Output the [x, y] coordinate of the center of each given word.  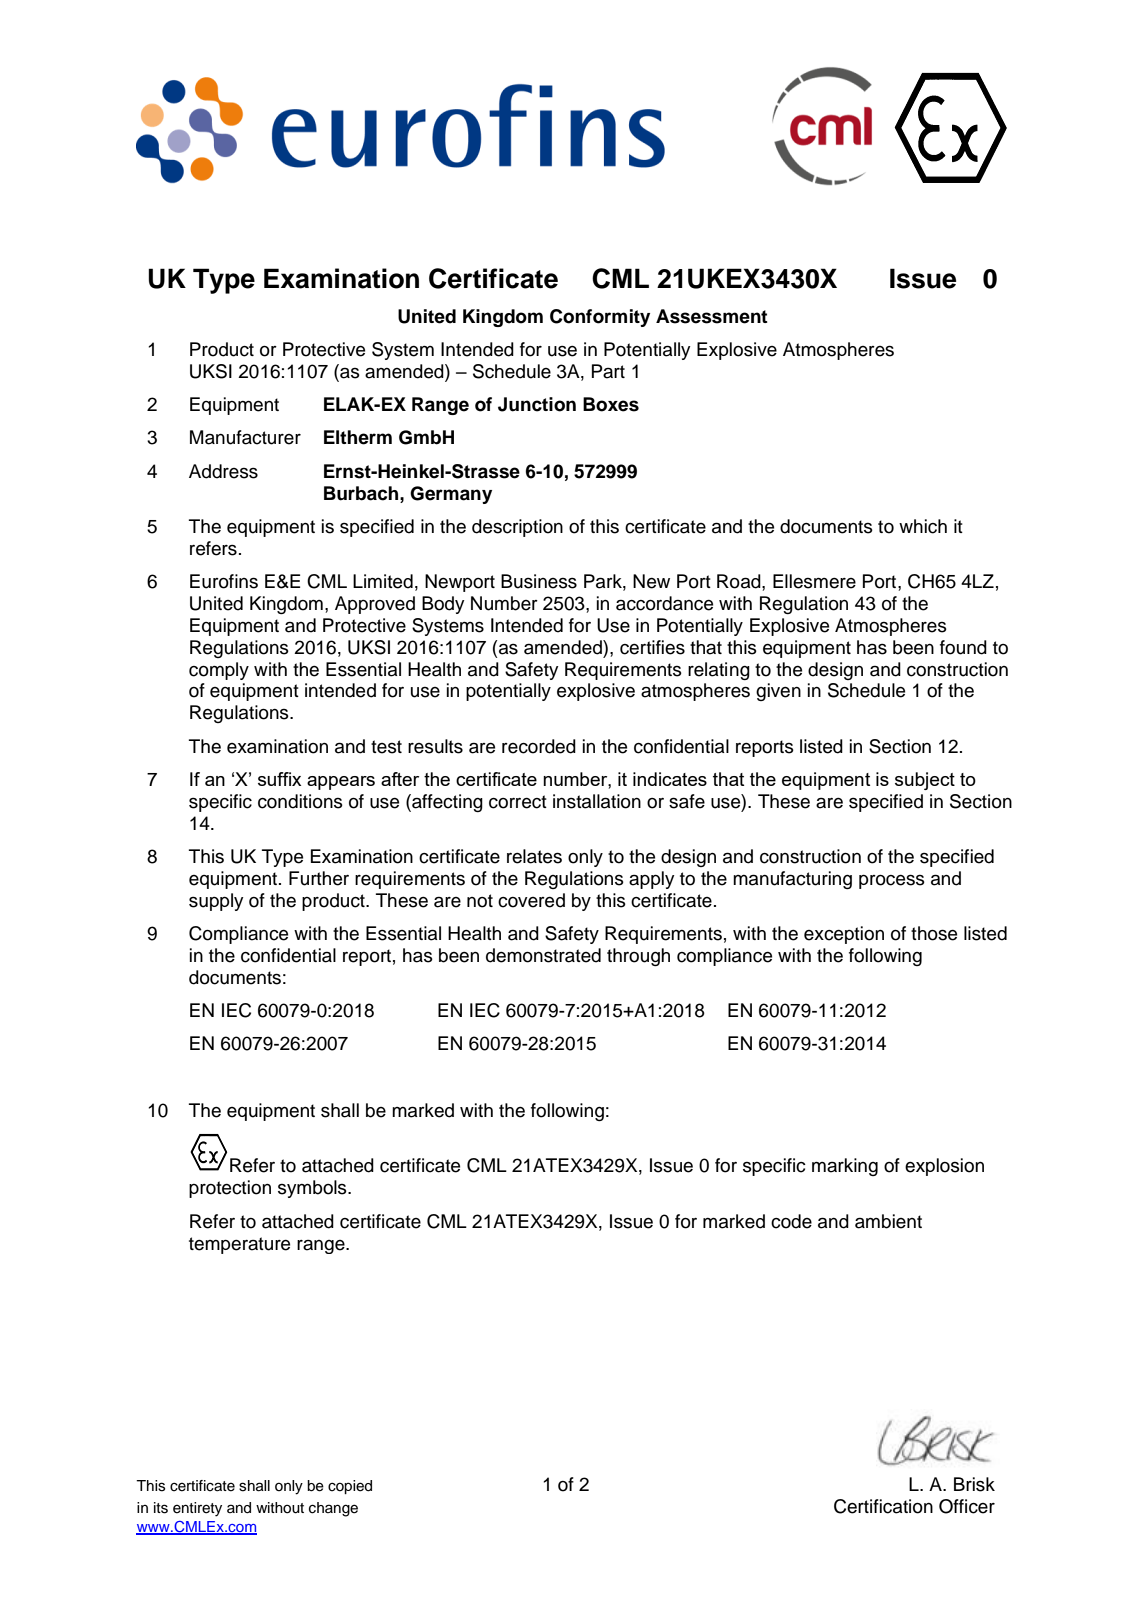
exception [844, 935]
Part [608, 371]
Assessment [712, 316]
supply [216, 902]
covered [531, 900]
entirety [197, 1509]
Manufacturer [245, 437]
